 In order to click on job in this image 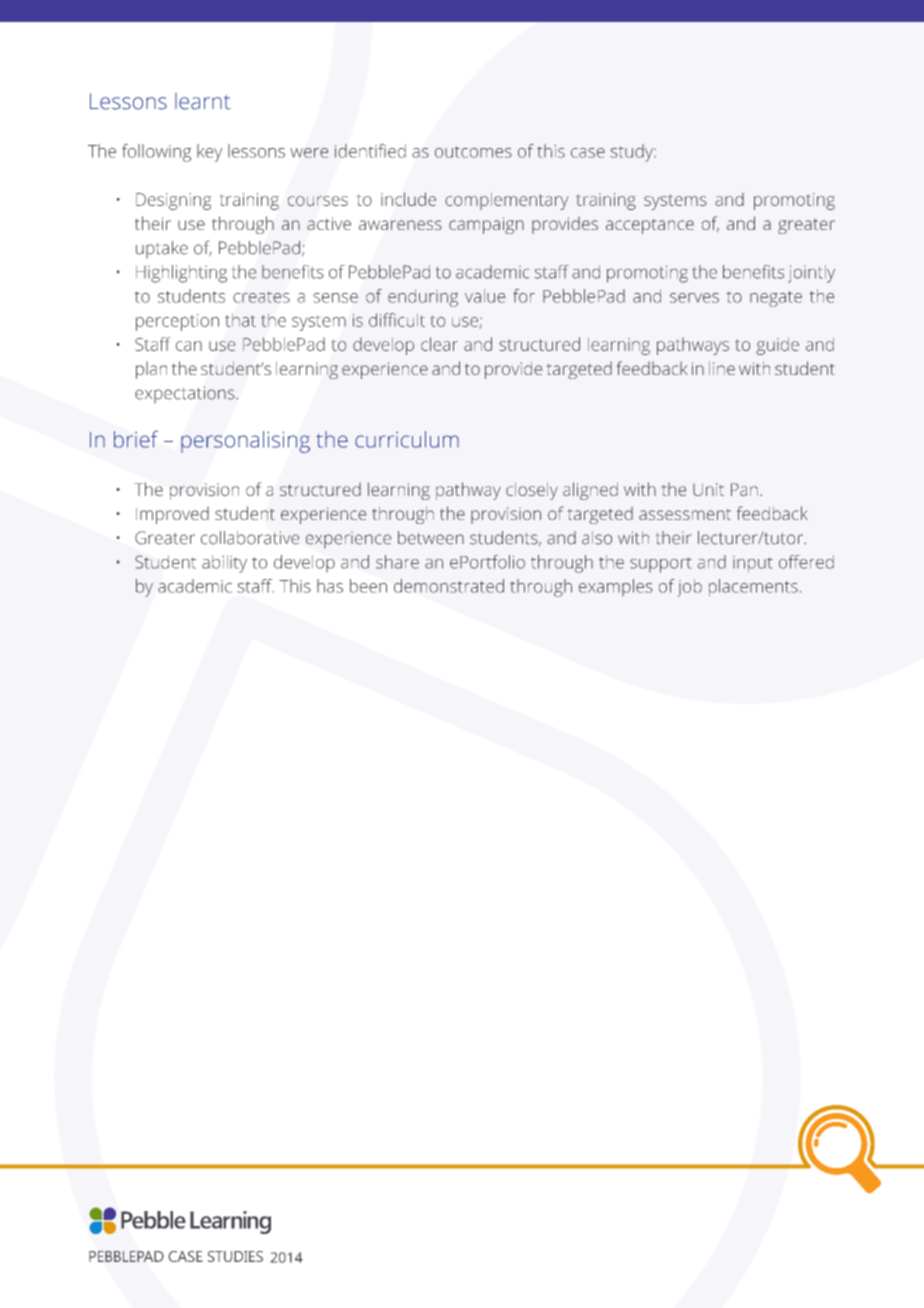, I will do `click(689, 588)`.
